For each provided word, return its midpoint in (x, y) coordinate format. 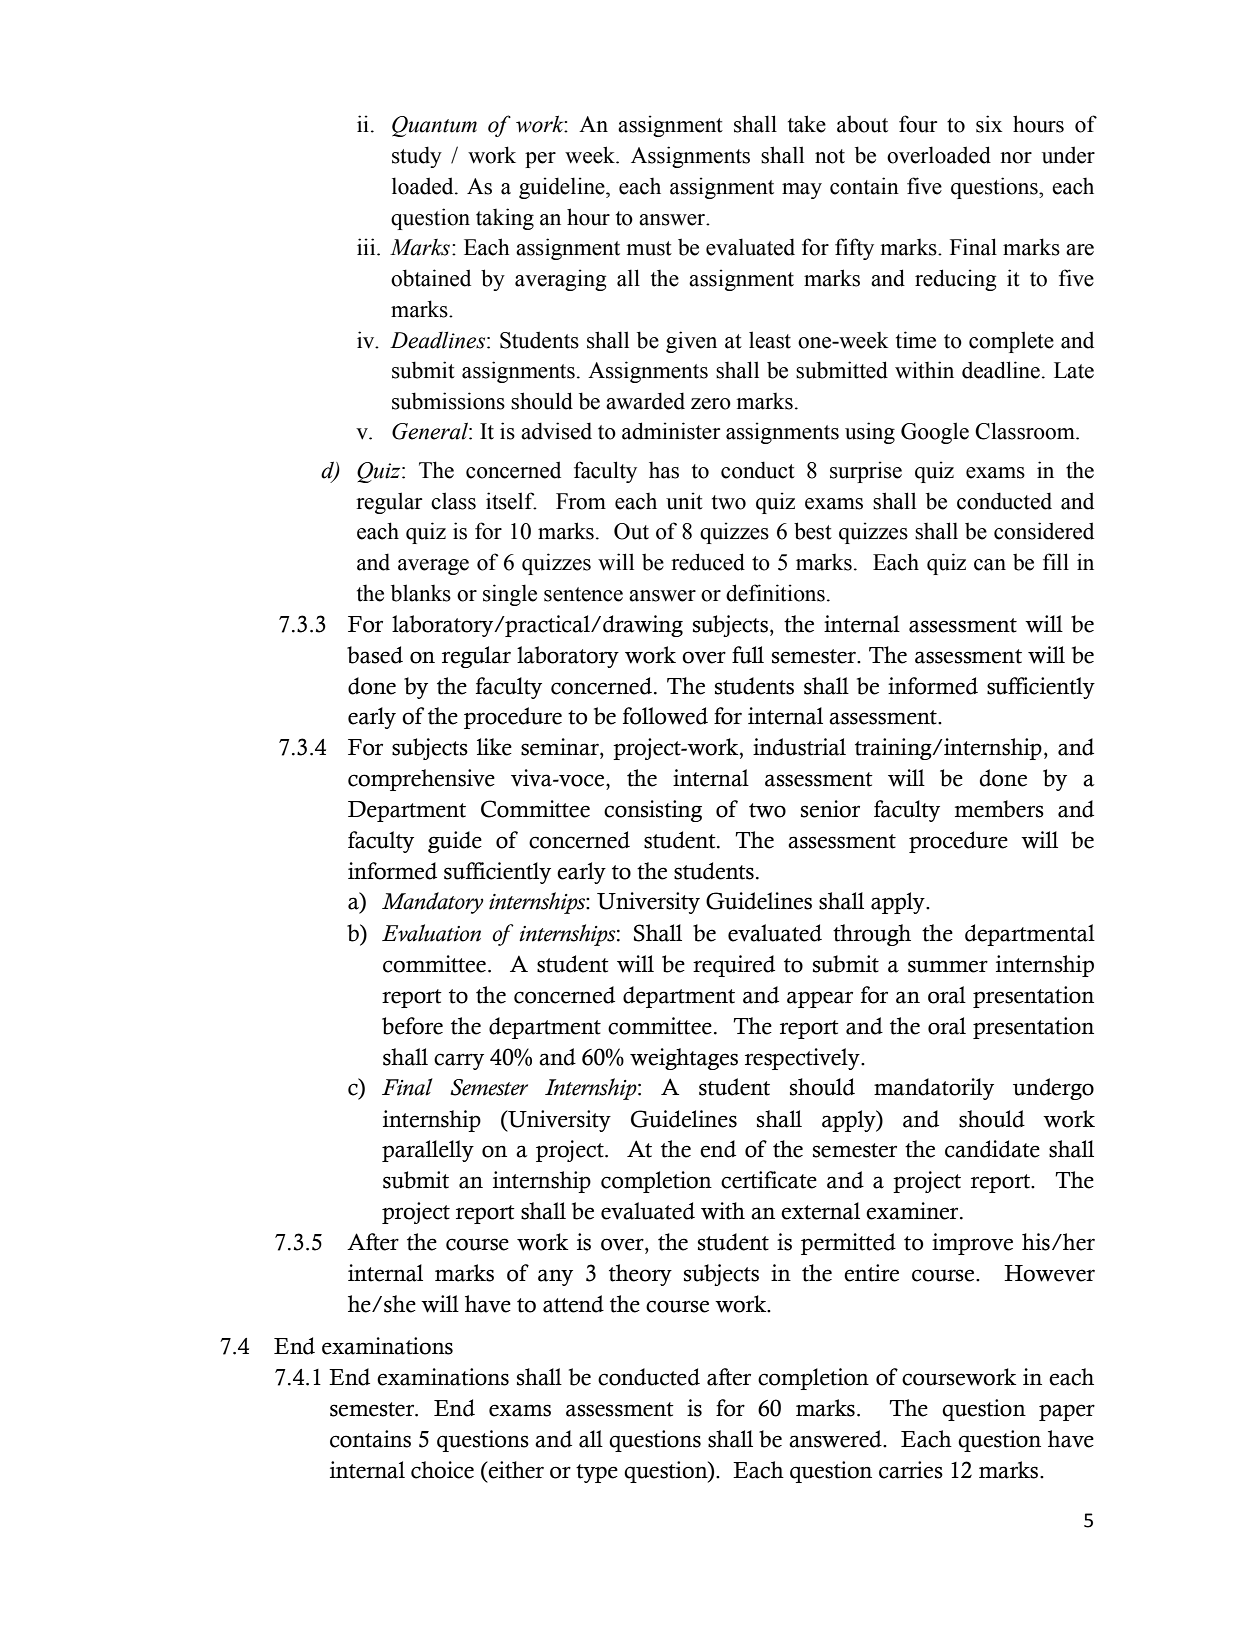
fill (1056, 561)
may (802, 191)
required (734, 966)
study (417, 157)
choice (442, 1470)
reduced (708, 562)
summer (948, 966)
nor (1016, 158)
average (433, 567)
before (412, 1026)
